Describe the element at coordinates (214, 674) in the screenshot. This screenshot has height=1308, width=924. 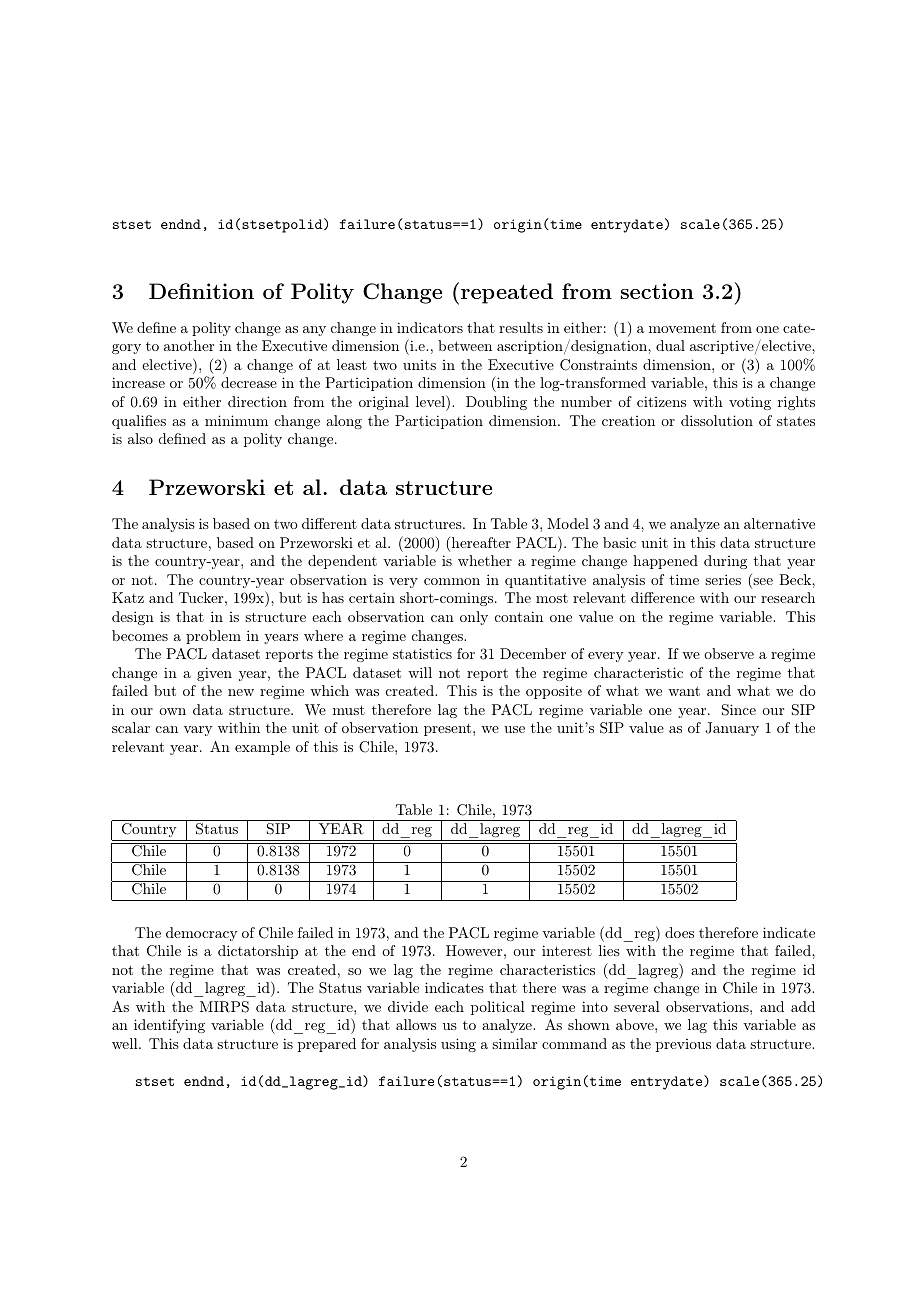
I see `given` at that location.
